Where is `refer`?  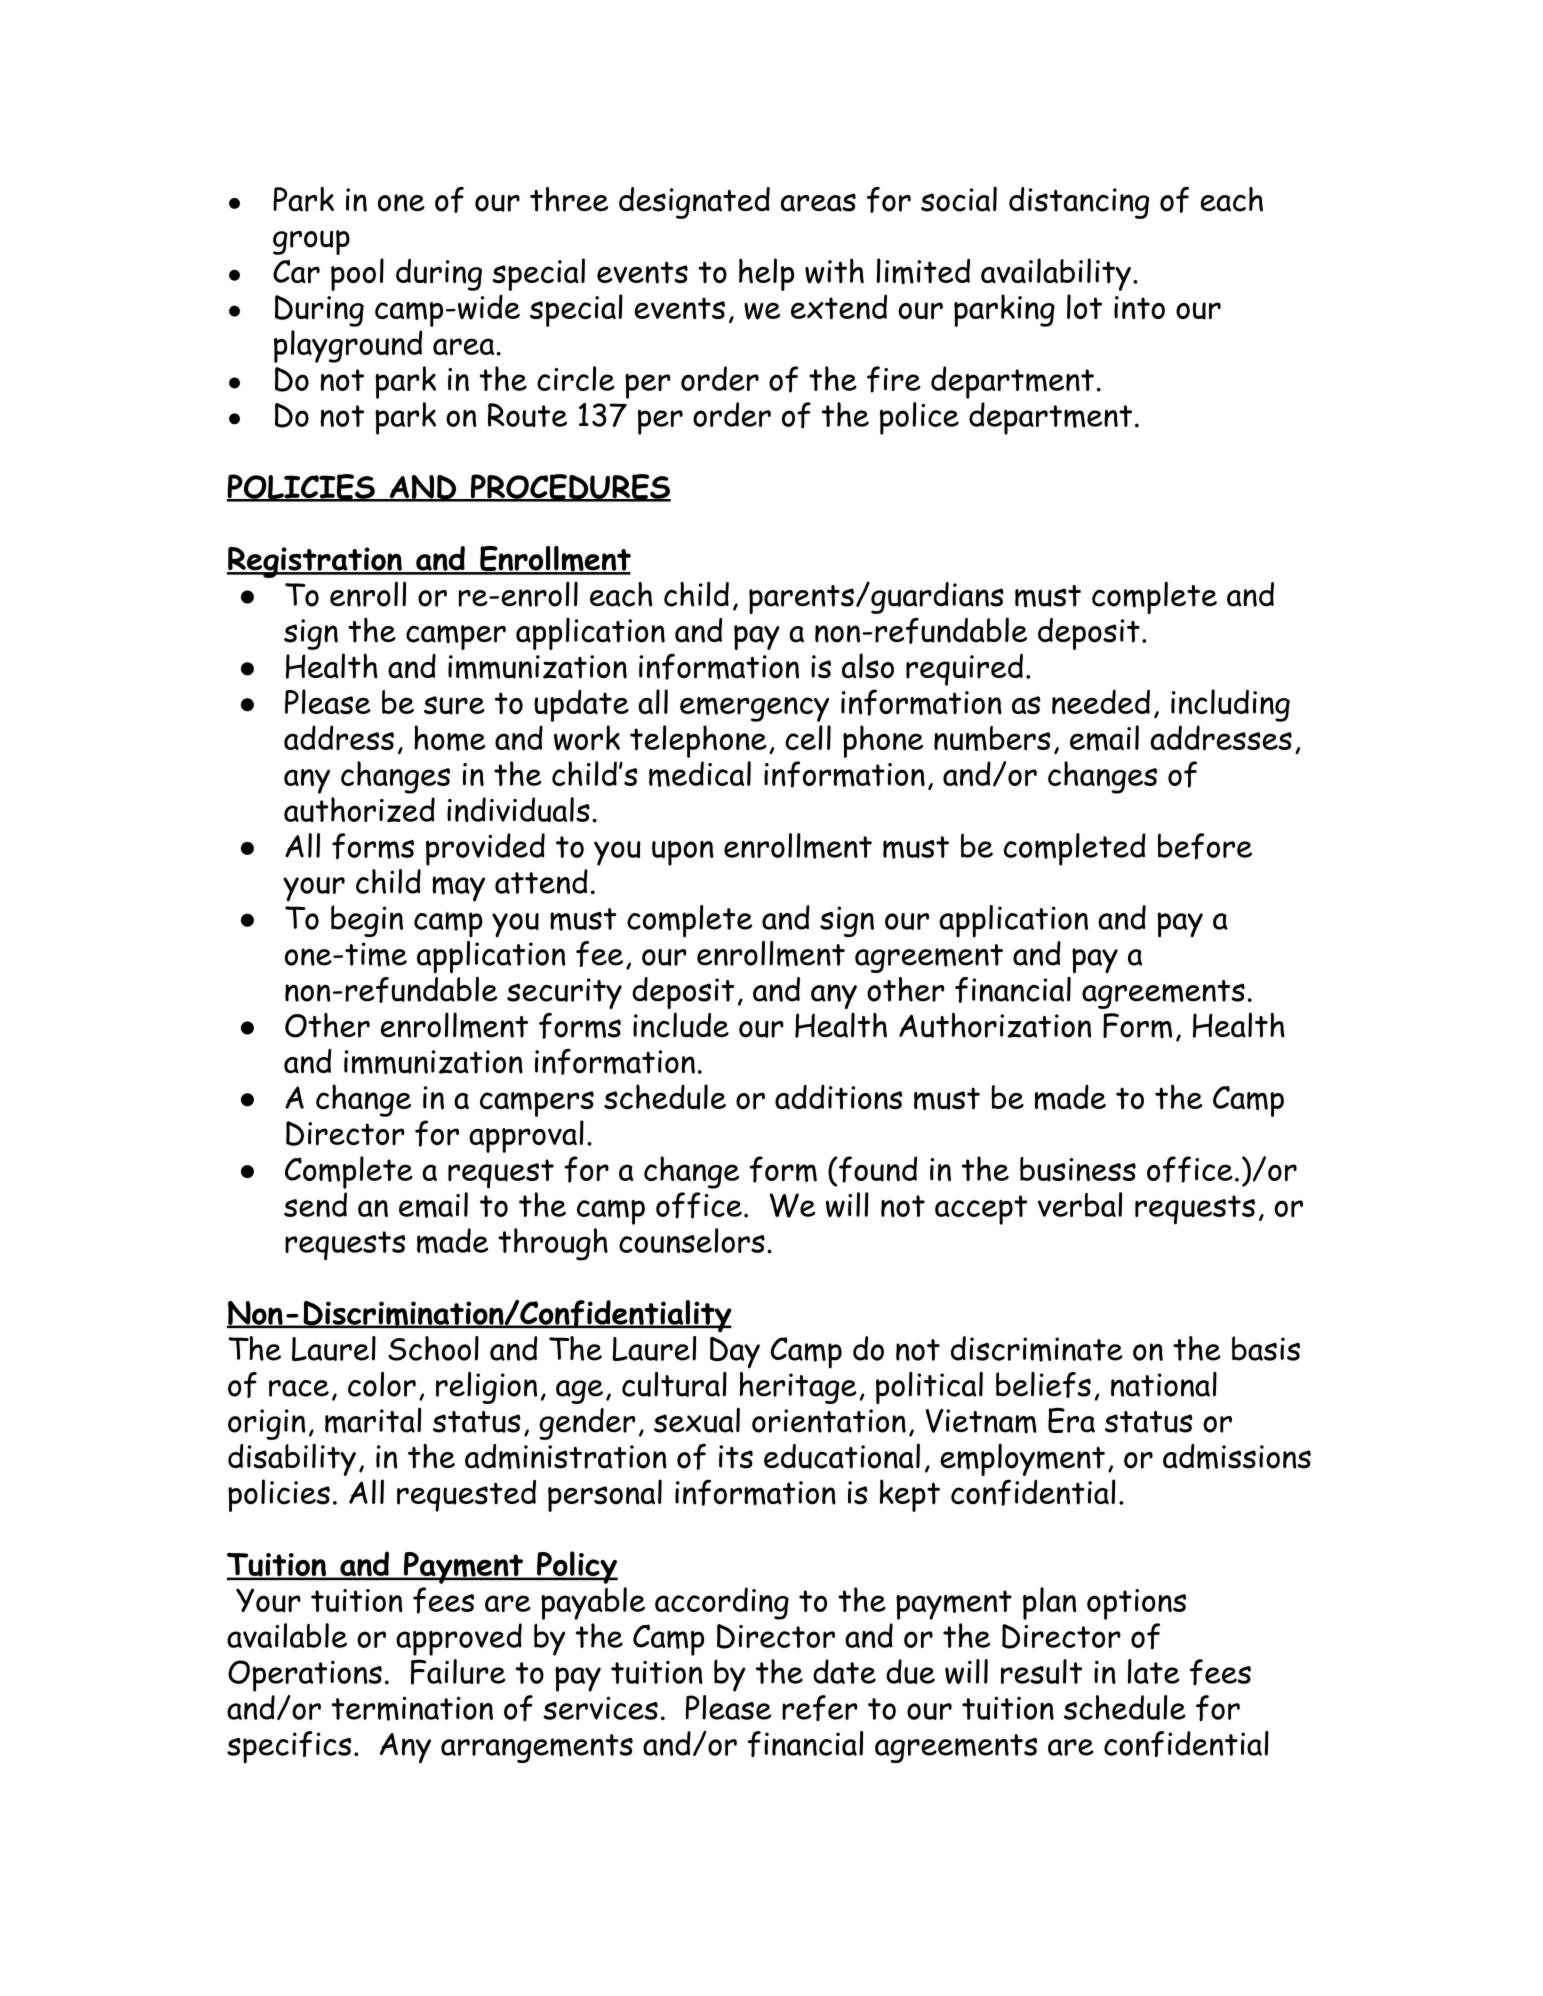
refer is located at coordinates (820, 1708).
